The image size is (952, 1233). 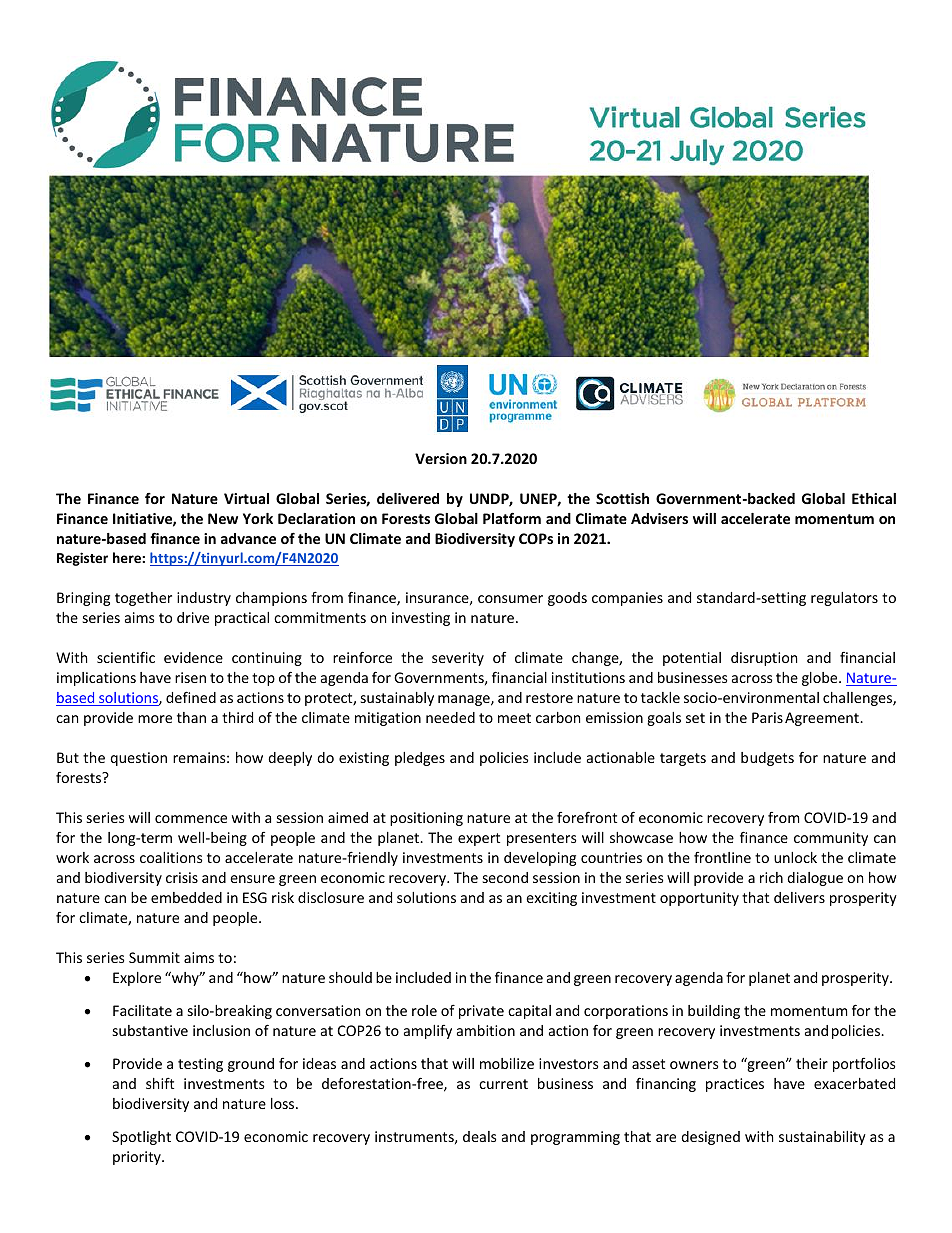 I want to click on exciting, so click(x=551, y=899).
